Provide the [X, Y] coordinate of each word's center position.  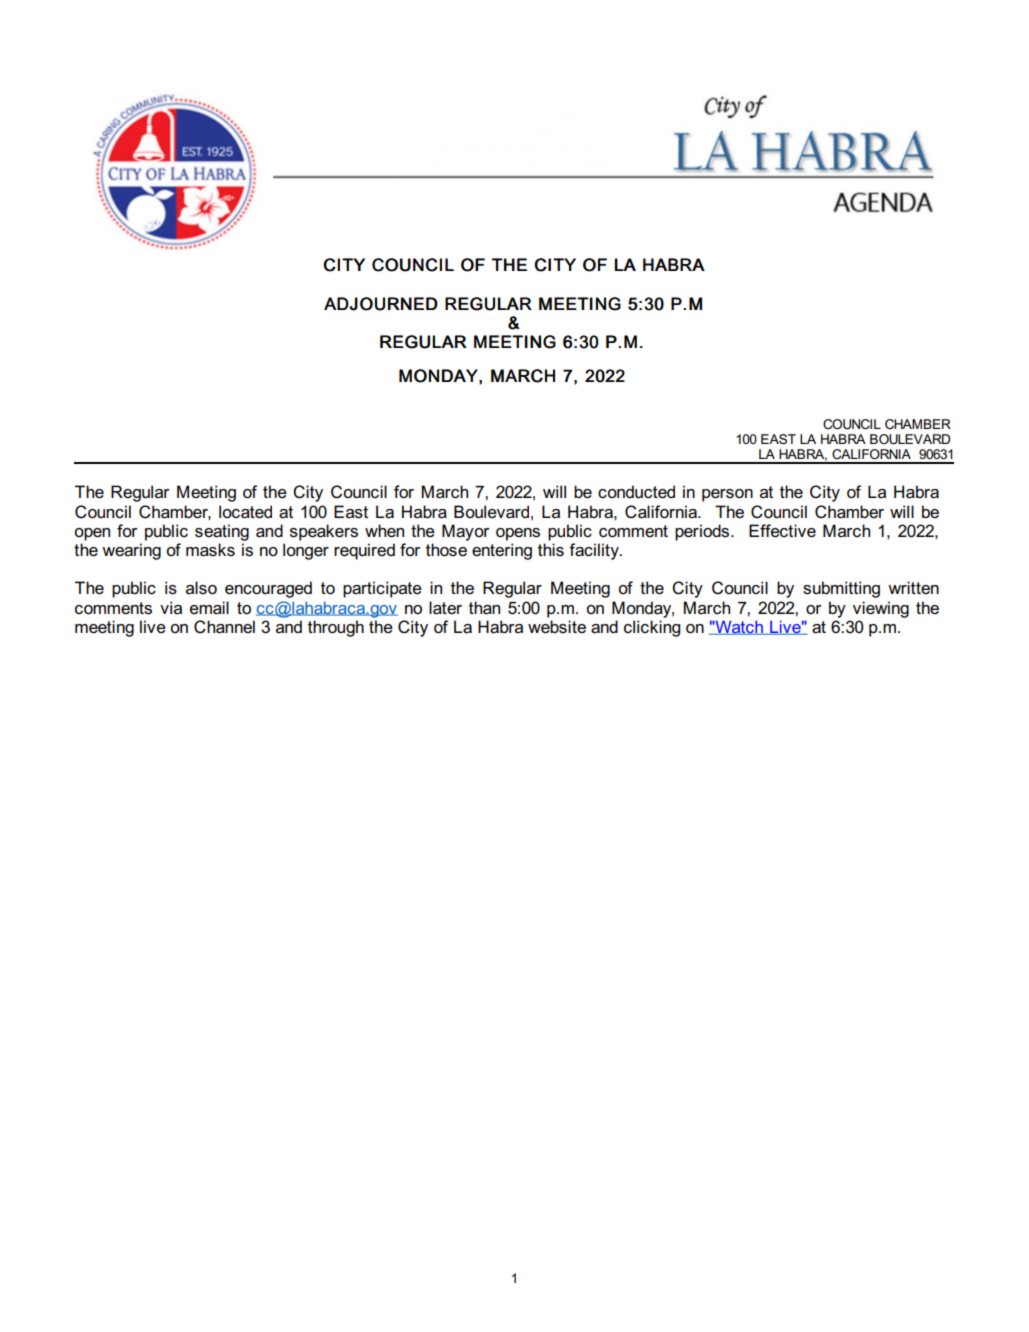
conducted [636, 492]
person [727, 495]
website [557, 627]
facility [595, 551]
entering [502, 551]
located [245, 512]
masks [210, 550]
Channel [224, 627]
